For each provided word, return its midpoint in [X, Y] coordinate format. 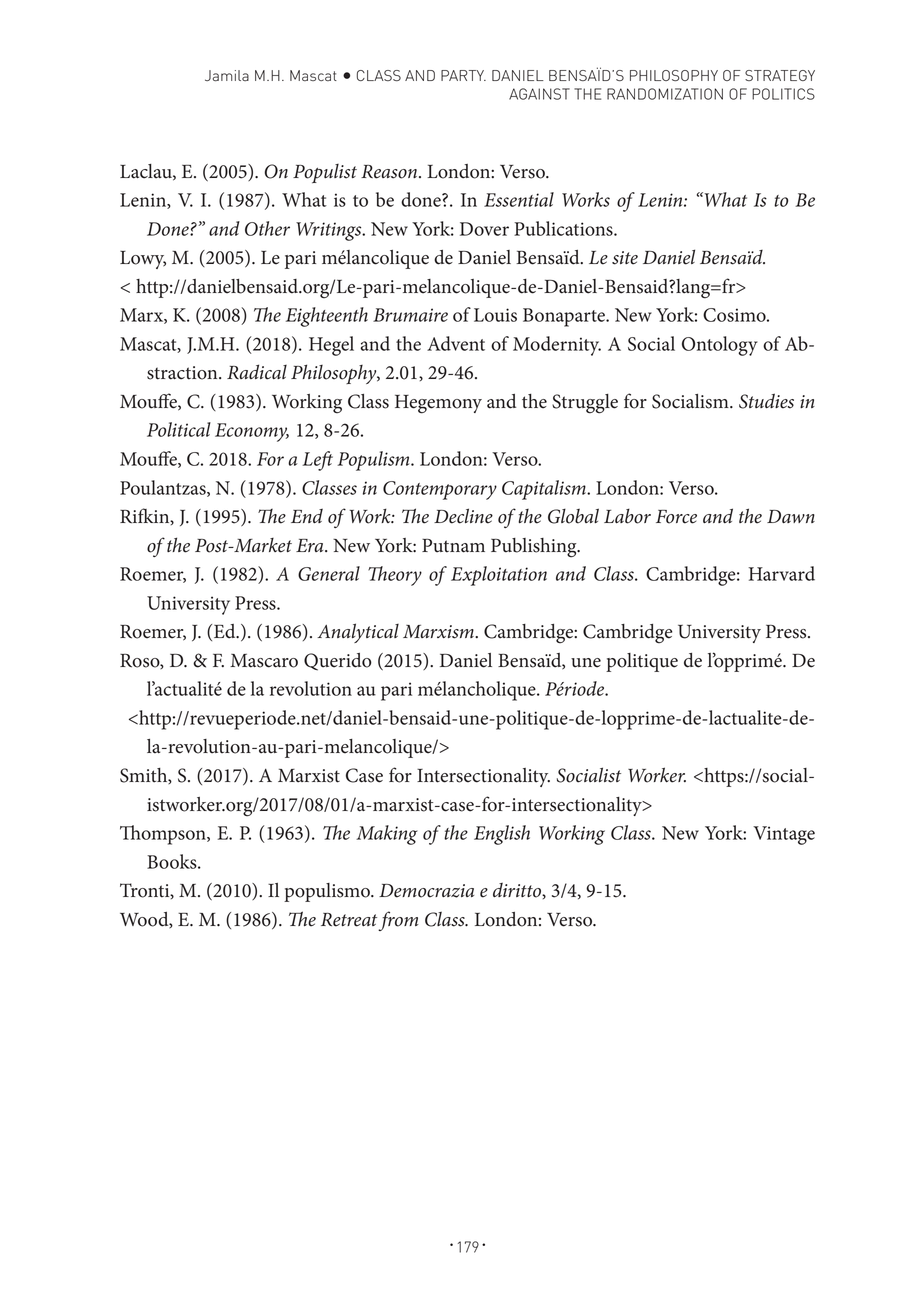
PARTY [463, 75]
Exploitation [499, 576]
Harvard [781, 573]
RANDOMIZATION [665, 94]
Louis [495, 315]
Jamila [227, 75]
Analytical [358, 633]
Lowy [143, 260]
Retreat [349, 920]
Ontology [720, 346]
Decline [463, 516]
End [307, 515]
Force [676, 517]
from [398, 921]
